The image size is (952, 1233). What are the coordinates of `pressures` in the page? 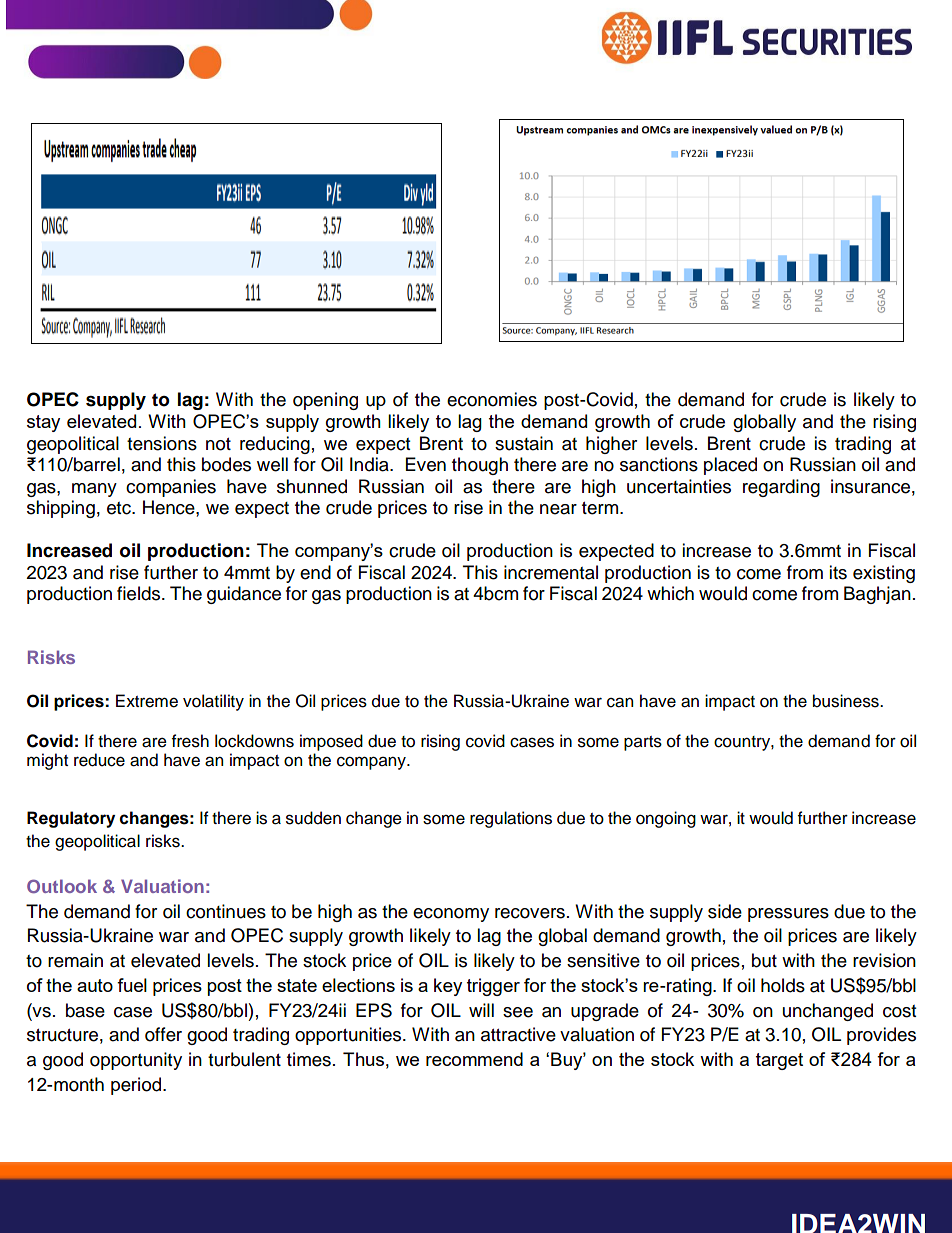 It's located at (788, 915).
